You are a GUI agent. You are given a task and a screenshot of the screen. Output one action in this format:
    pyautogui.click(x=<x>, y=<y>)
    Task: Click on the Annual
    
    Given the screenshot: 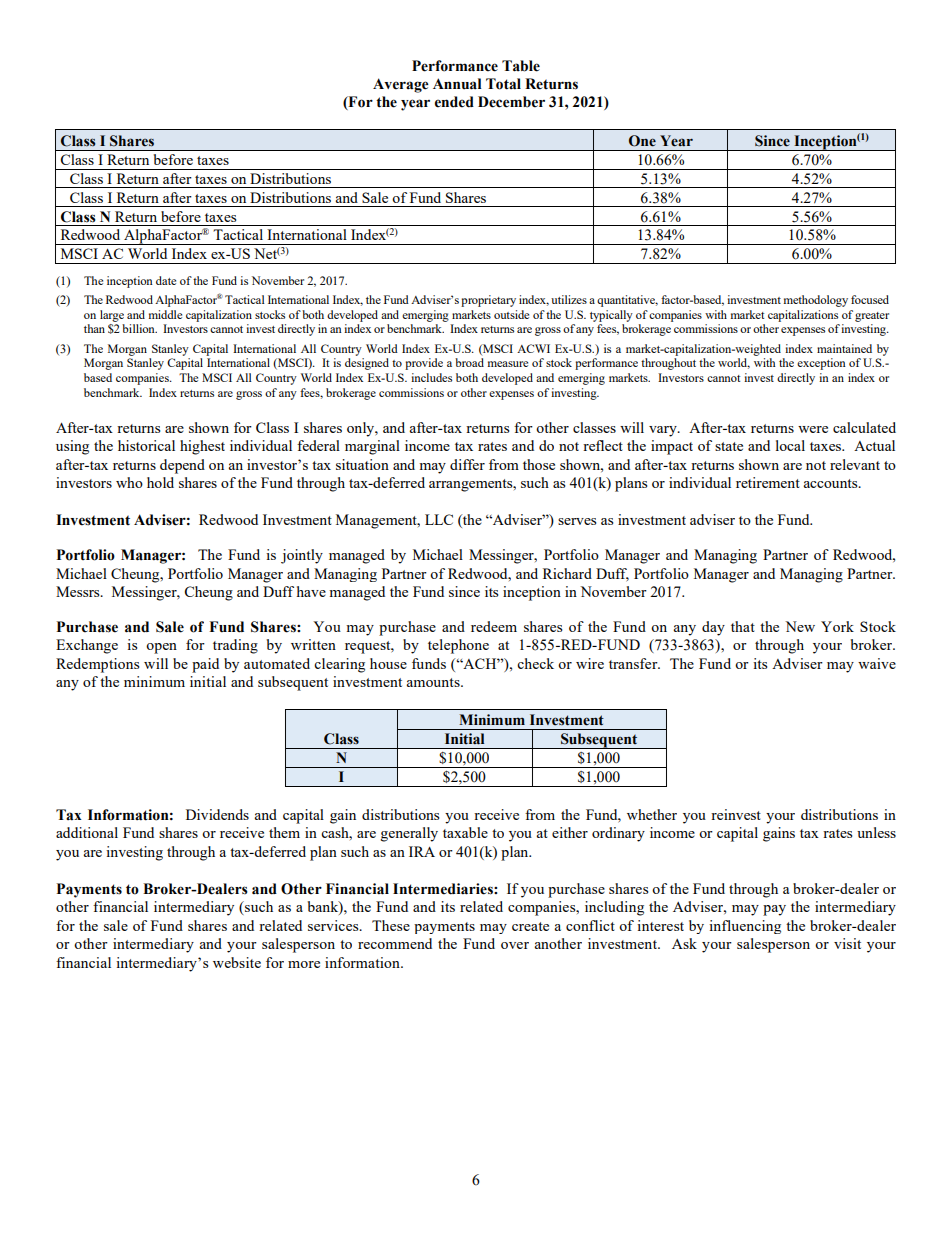 What is the action you would take?
    pyautogui.click(x=457, y=84)
